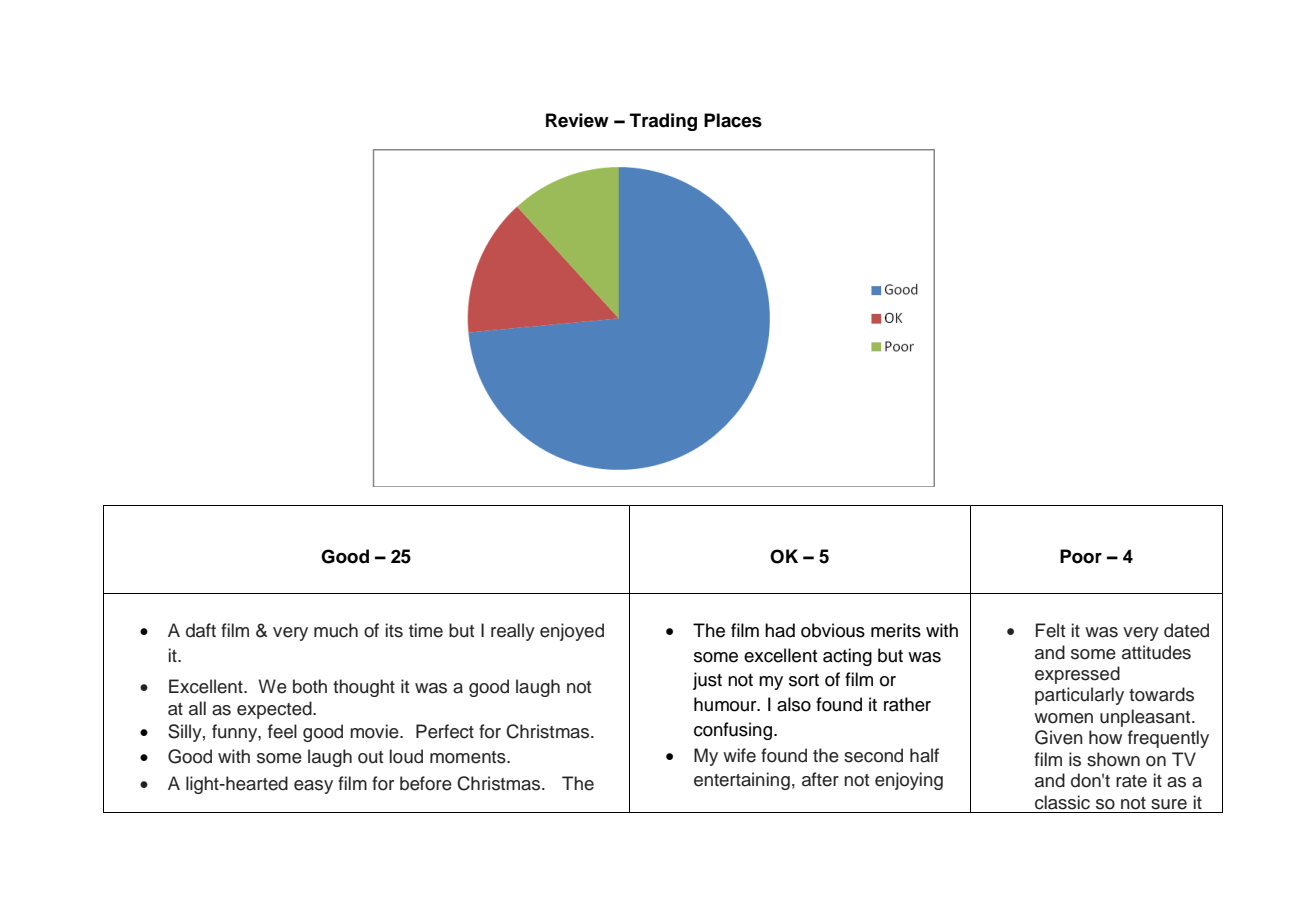 The width and height of the image is (1307, 924). What do you see at coordinates (780, 630) in the image?
I see `had` at bounding box center [780, 630].
